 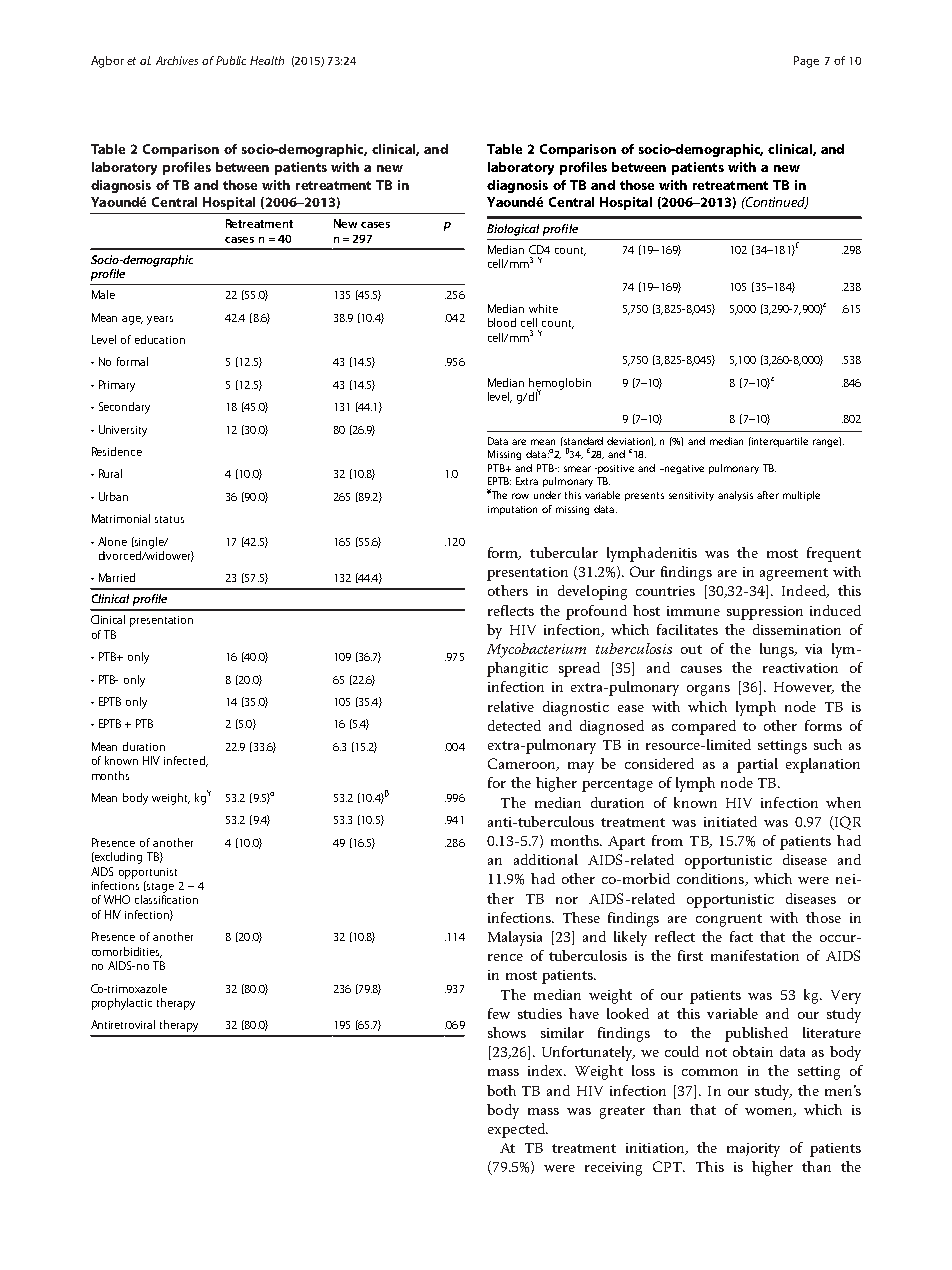 I want to click on expected, so click(x=517, y=1130).
